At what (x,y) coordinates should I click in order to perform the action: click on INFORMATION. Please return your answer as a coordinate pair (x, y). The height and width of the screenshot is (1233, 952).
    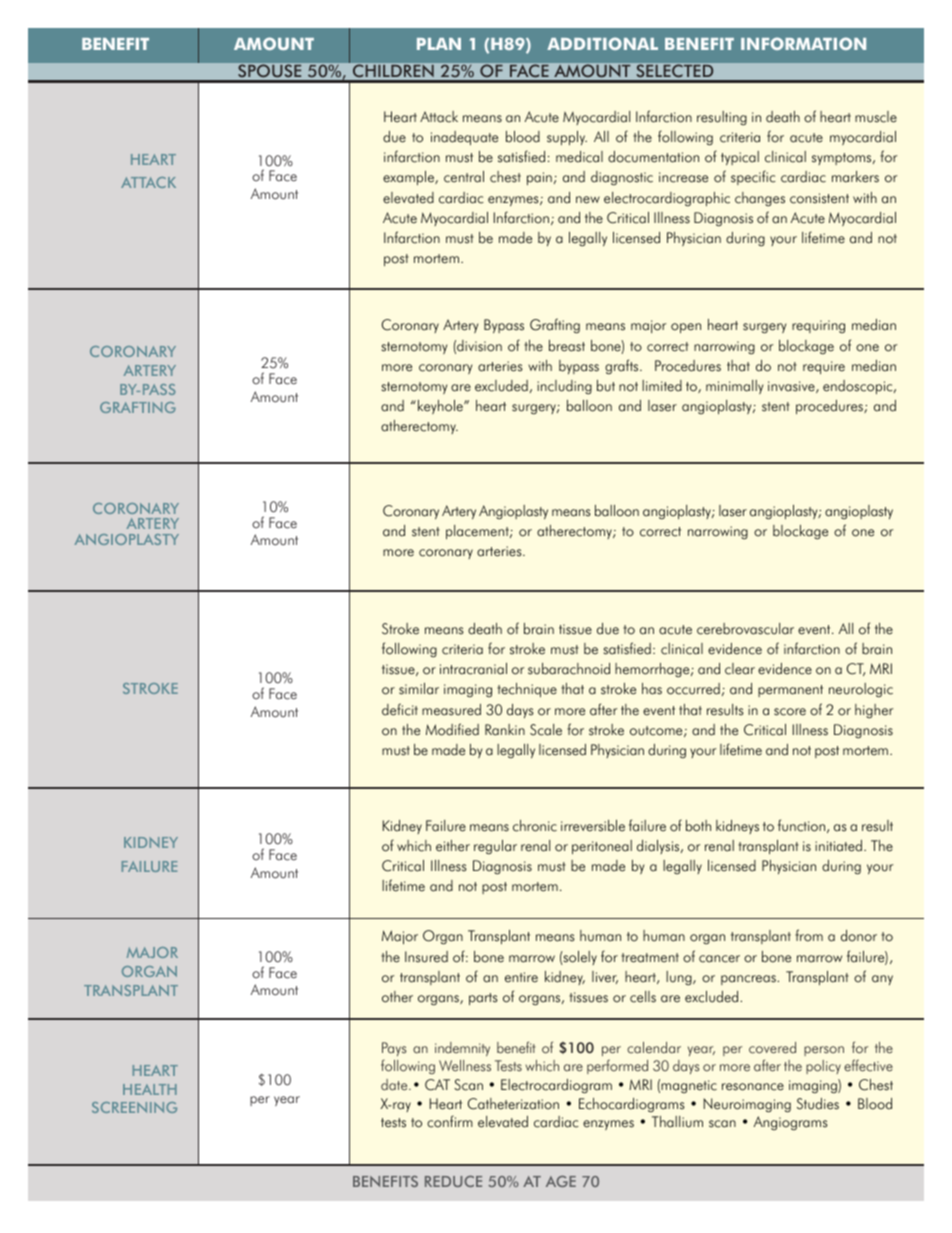
    Looking at the image, I should click on (803, 43).
